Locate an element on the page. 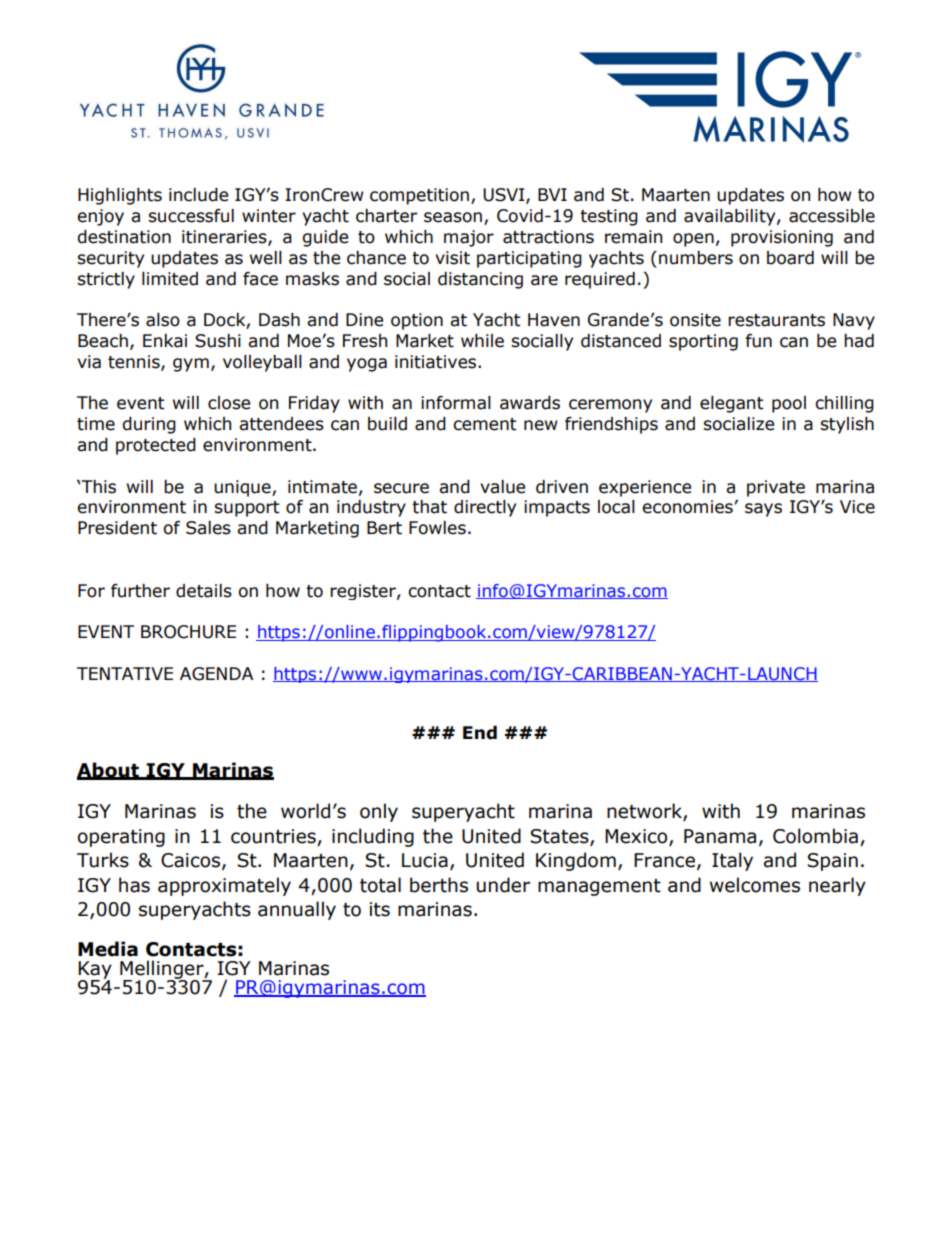 Image resolution: width=952 pixels, height=1233 pixels. Media is located at coordinates (108, 949).
